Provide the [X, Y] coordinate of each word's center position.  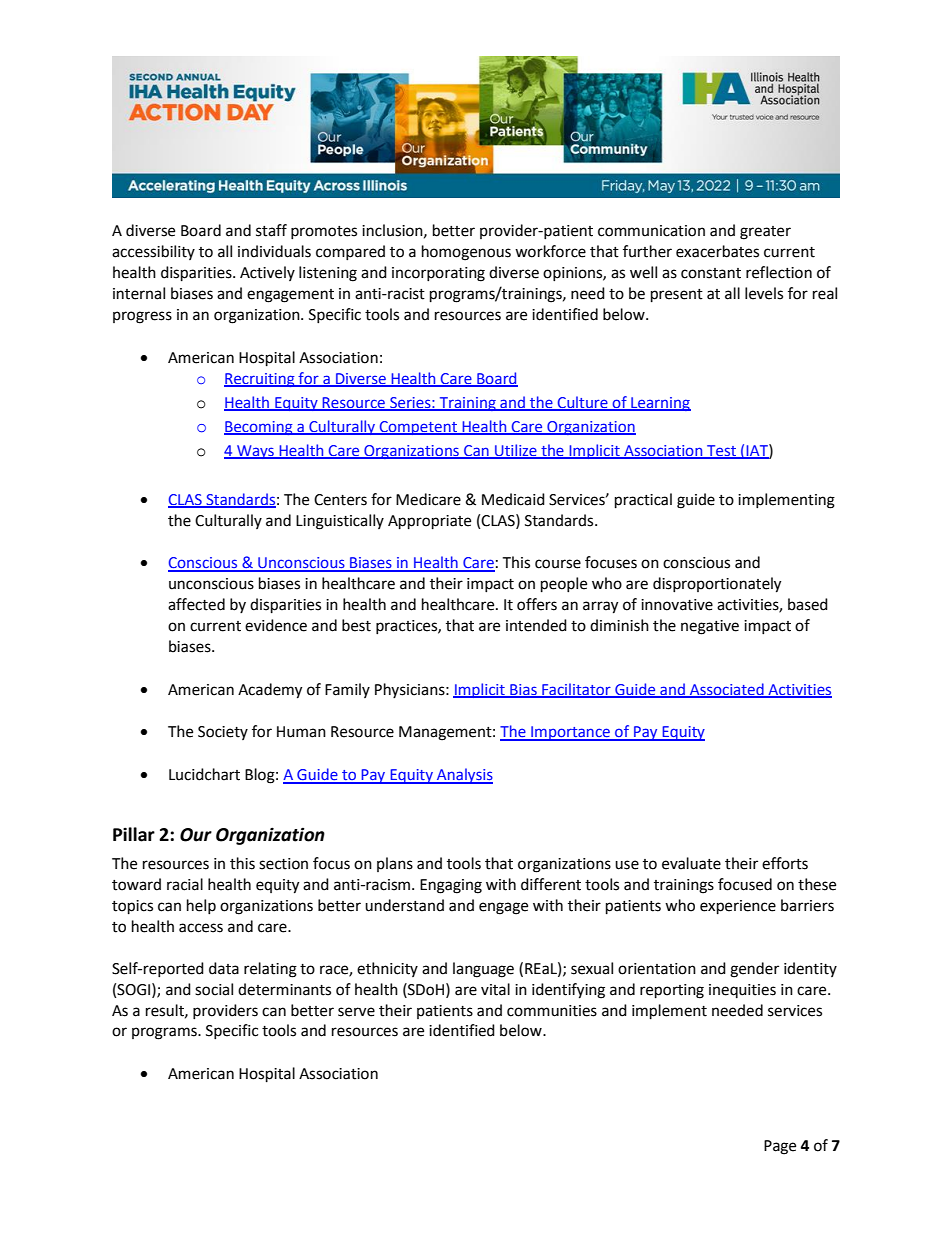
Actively [267, 273]
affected [196, 604]
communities [552, 1011]
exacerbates [717, 251]
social [214, 989]
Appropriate [429, 522]
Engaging [451, 886]
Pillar [134, 834]
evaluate [691, 863]
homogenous [466, 253]
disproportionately [717, 585]
